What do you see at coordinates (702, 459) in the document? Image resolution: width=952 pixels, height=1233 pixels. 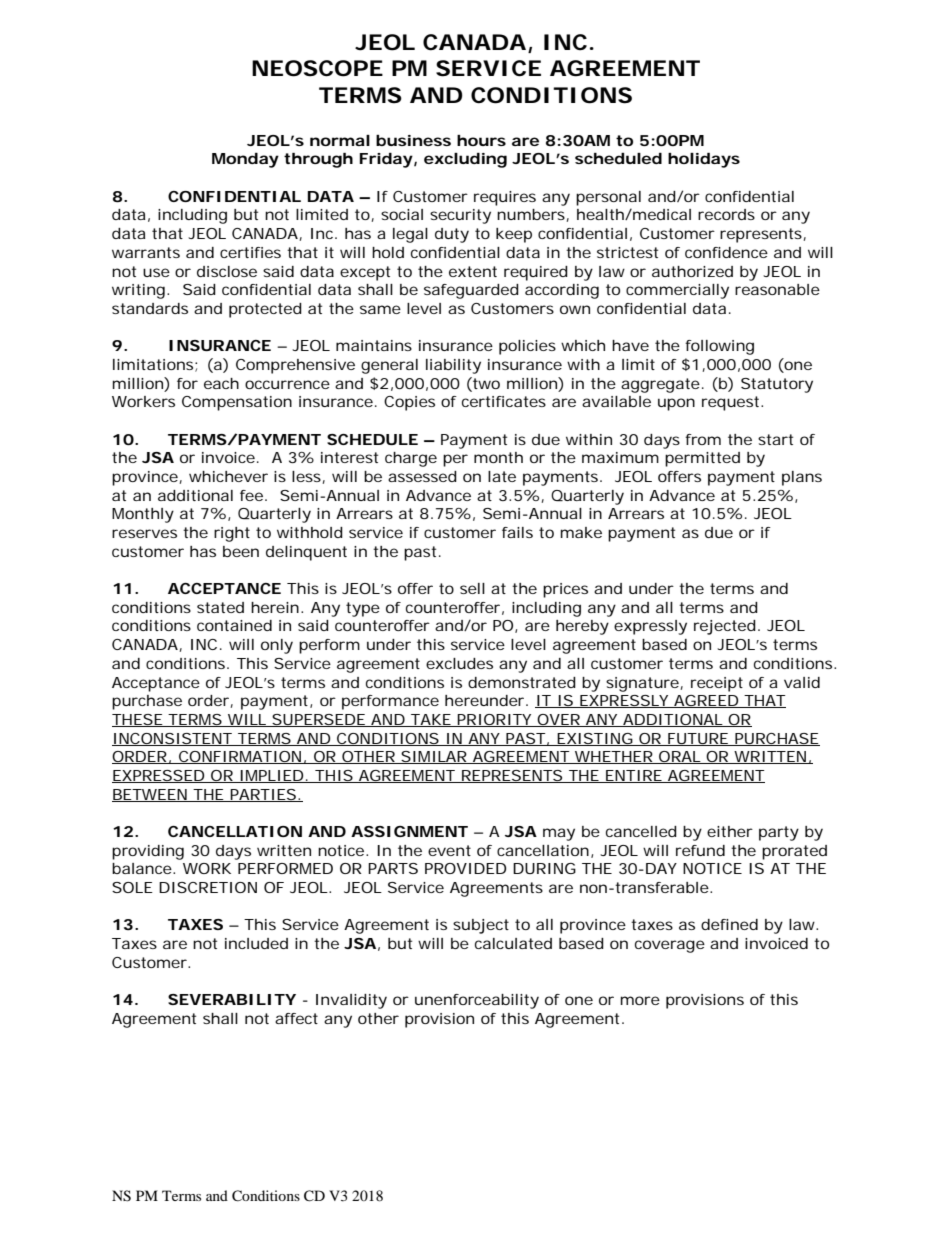 I see `permitted` at bounding box center [702, 459].
